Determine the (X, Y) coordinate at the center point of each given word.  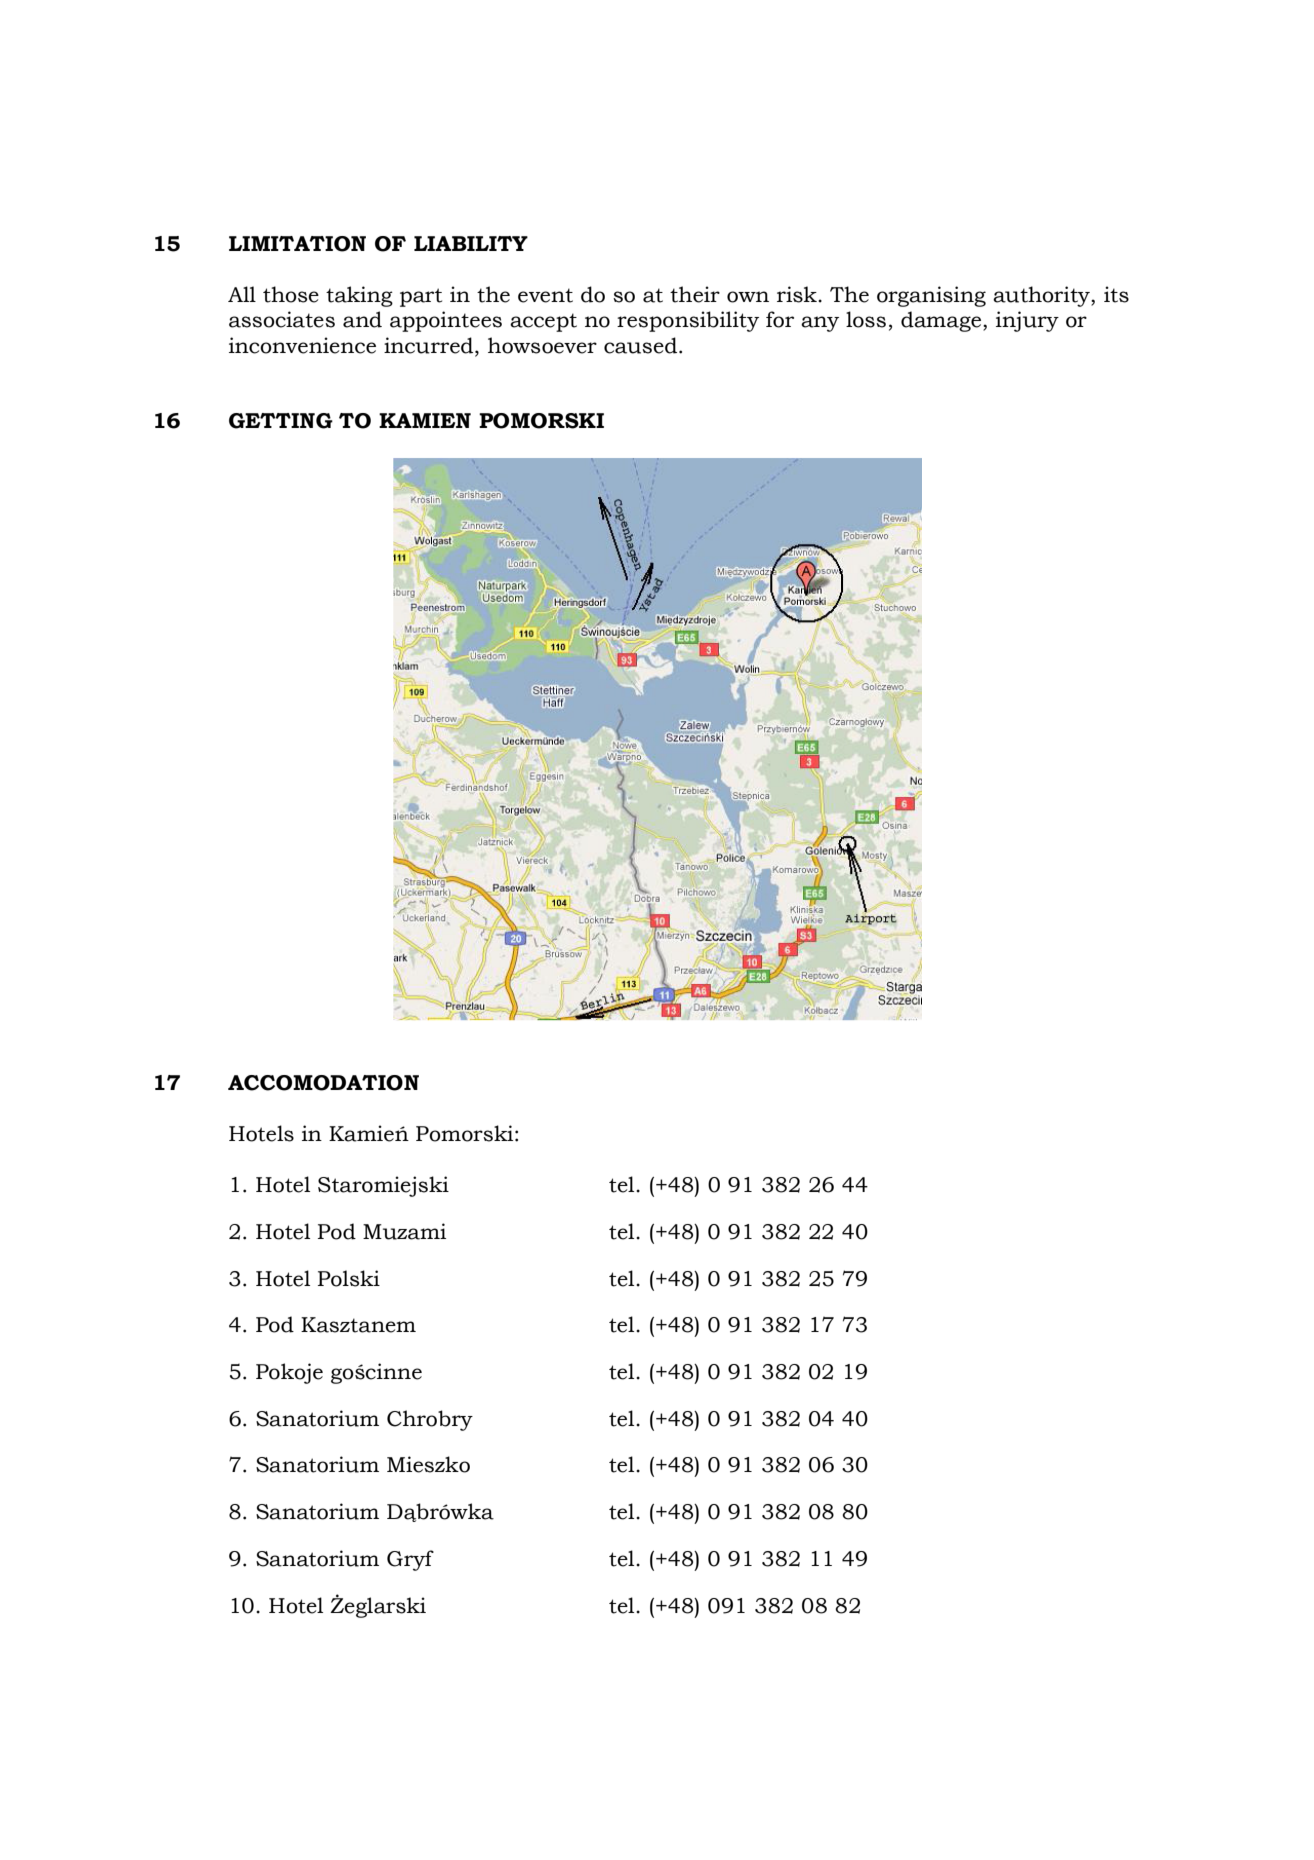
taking (359, 296)
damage (942, 321)
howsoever (542, 345)
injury (1027, 321)
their (695, 294)
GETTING (281, 421)
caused (642, 345)
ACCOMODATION (323, 1083)
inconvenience (302, 345)
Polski (349, 1278)
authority (1042, 296)
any (820, 324)
